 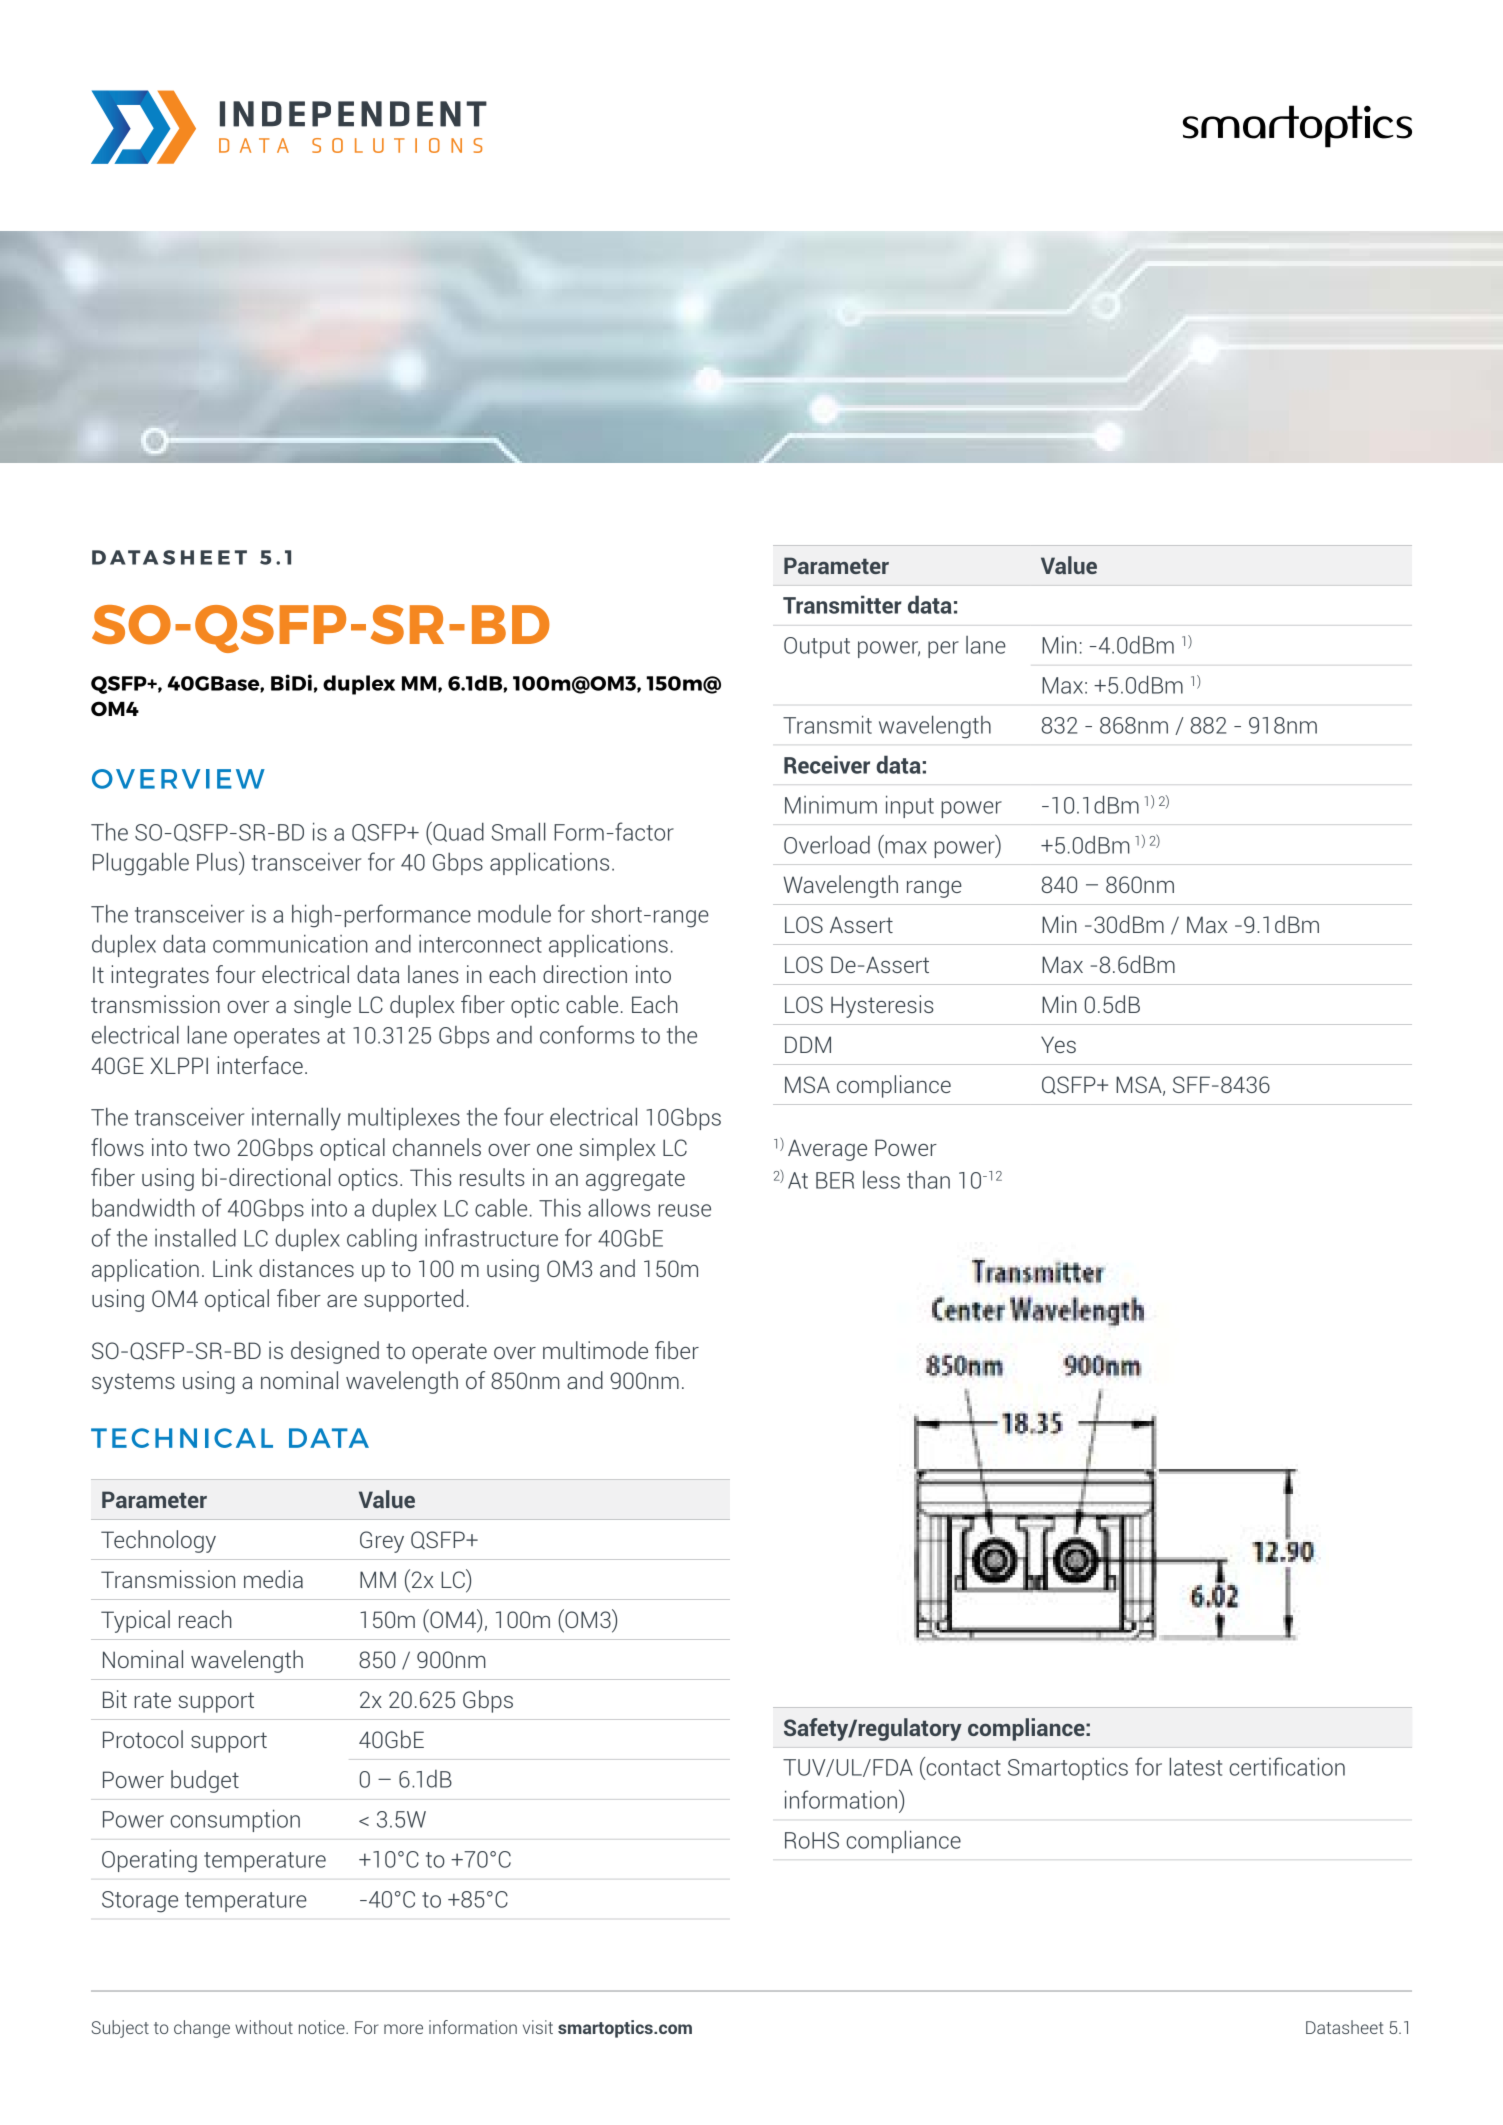 What do you see at coordinates (1058, 1044) in the screenshot?
I see `Yes` at bounding box center [1058, 1044].
